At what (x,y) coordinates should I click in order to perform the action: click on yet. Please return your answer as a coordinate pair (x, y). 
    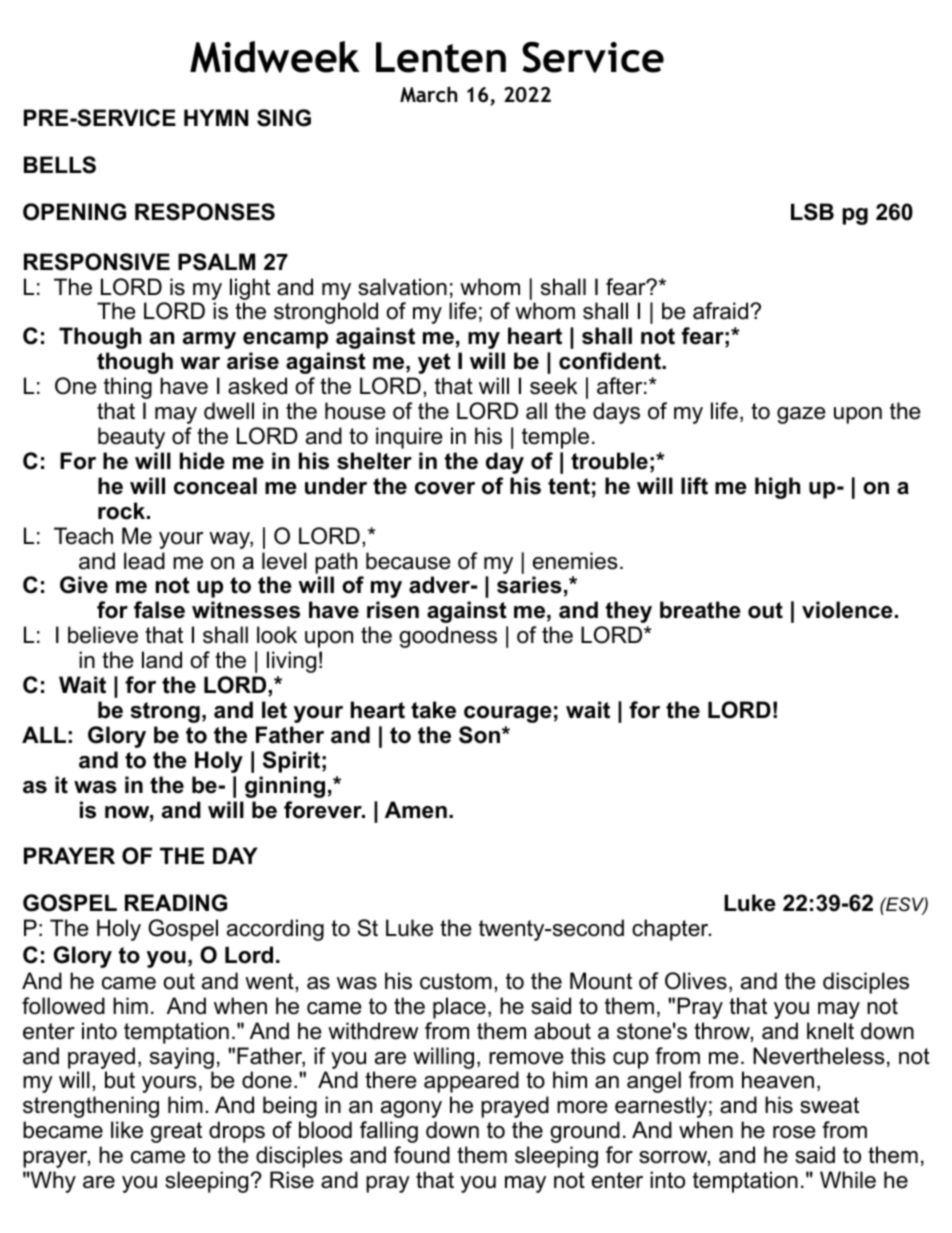
    Looking at the image, I should click on (434, 363).
